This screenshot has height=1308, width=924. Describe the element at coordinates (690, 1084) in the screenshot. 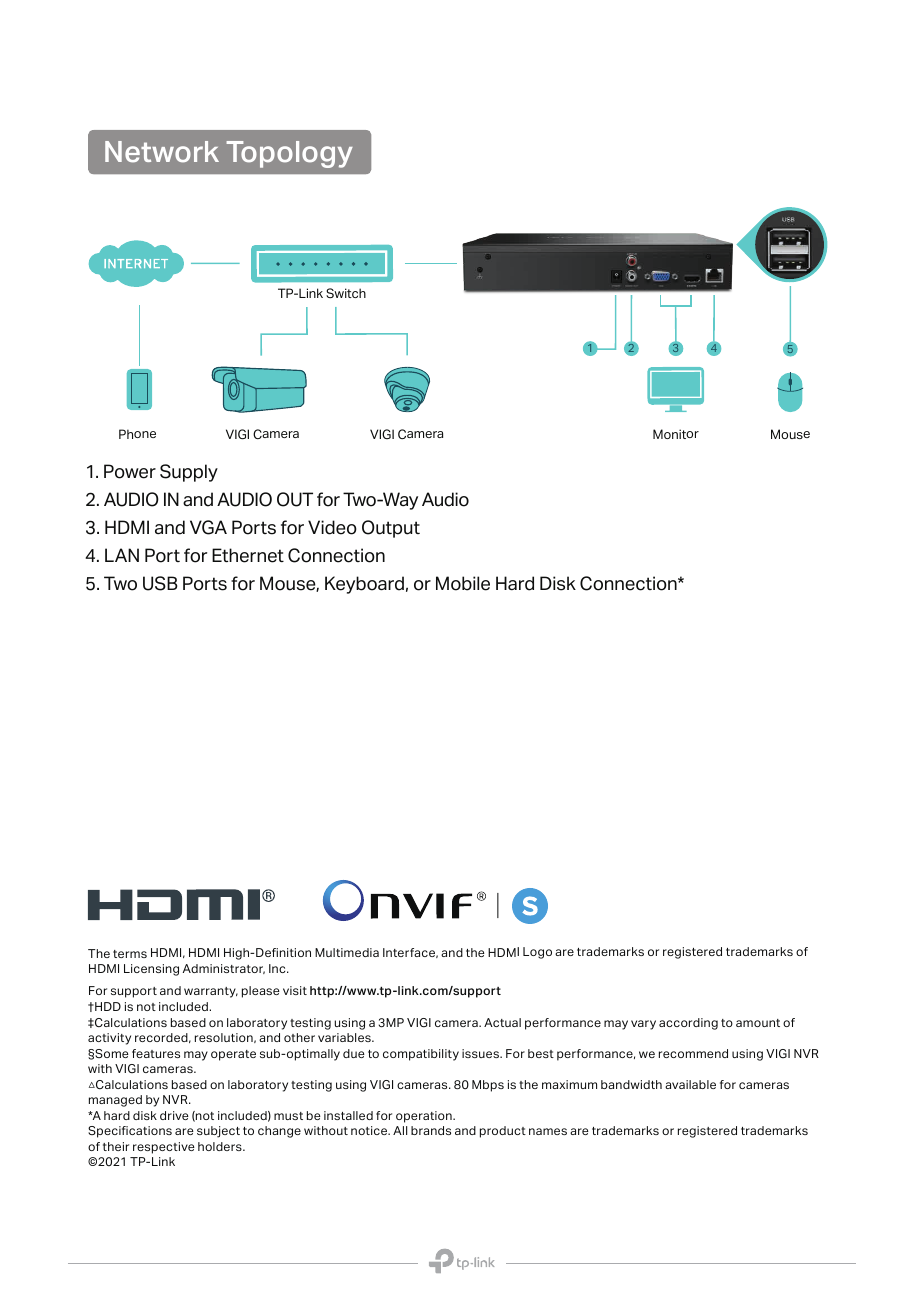

I see `available` at that location.
